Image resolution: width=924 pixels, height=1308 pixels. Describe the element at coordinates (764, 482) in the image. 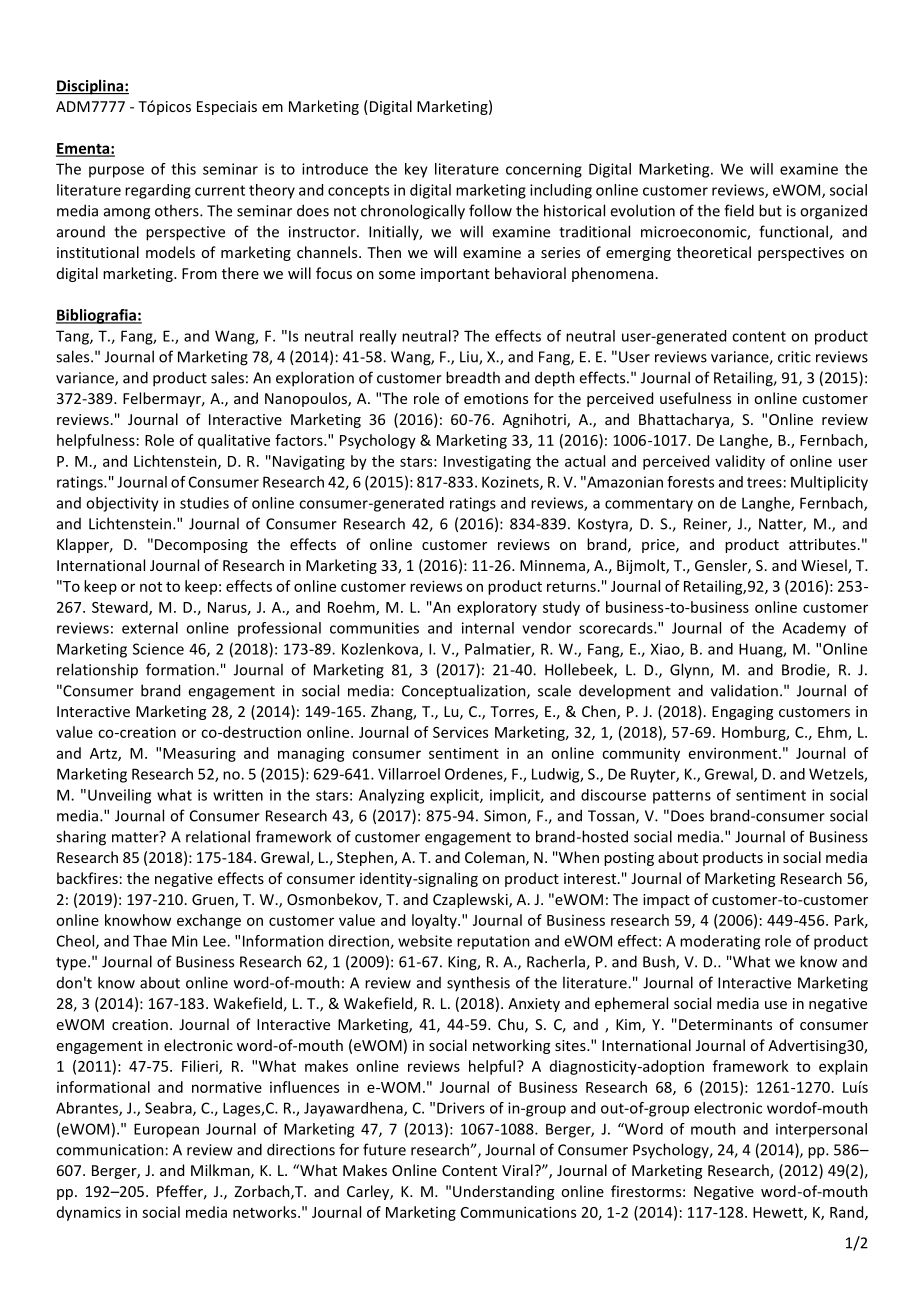

I see `trees` at that location.
